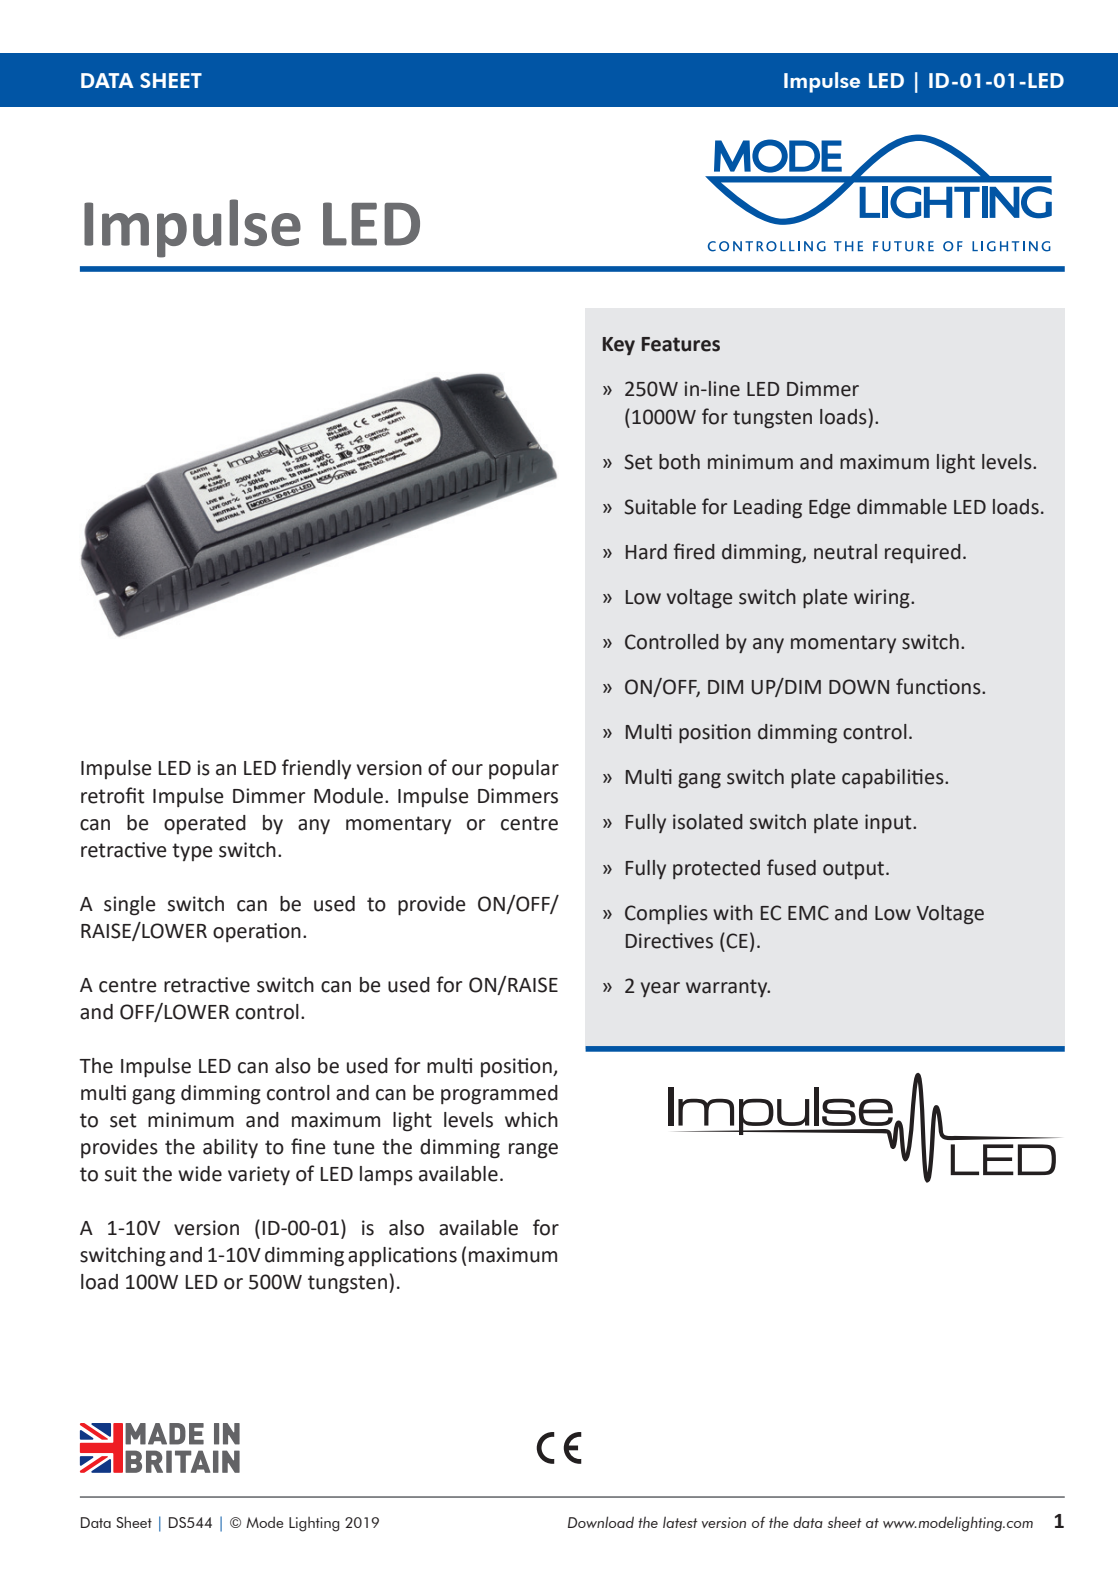 Image resolution: width=1118 pixels, height=1581 pixels. I want to click on Key, so click(619, 346).
